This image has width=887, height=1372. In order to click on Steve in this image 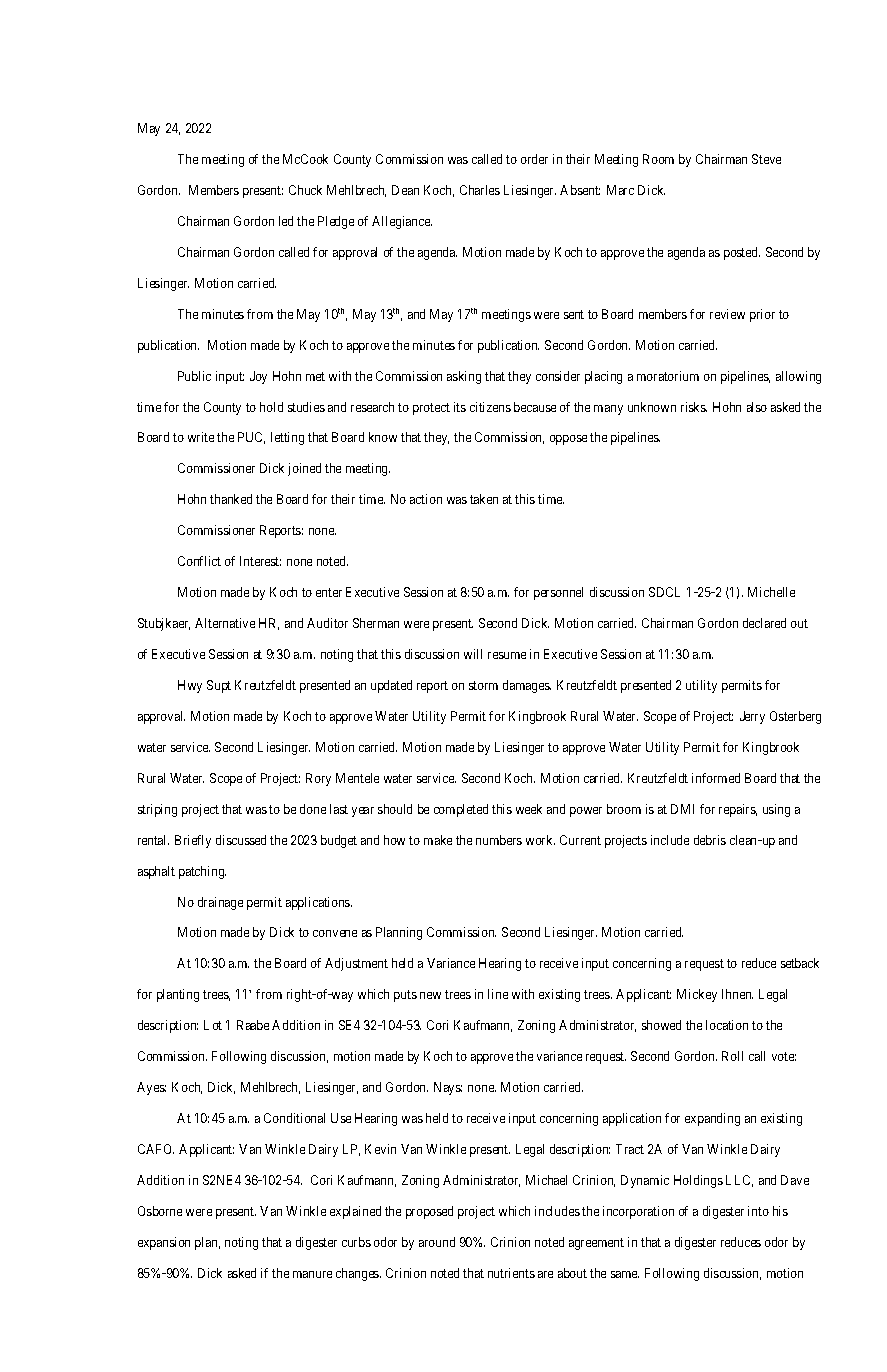, I will do `click(766, 159)`.
